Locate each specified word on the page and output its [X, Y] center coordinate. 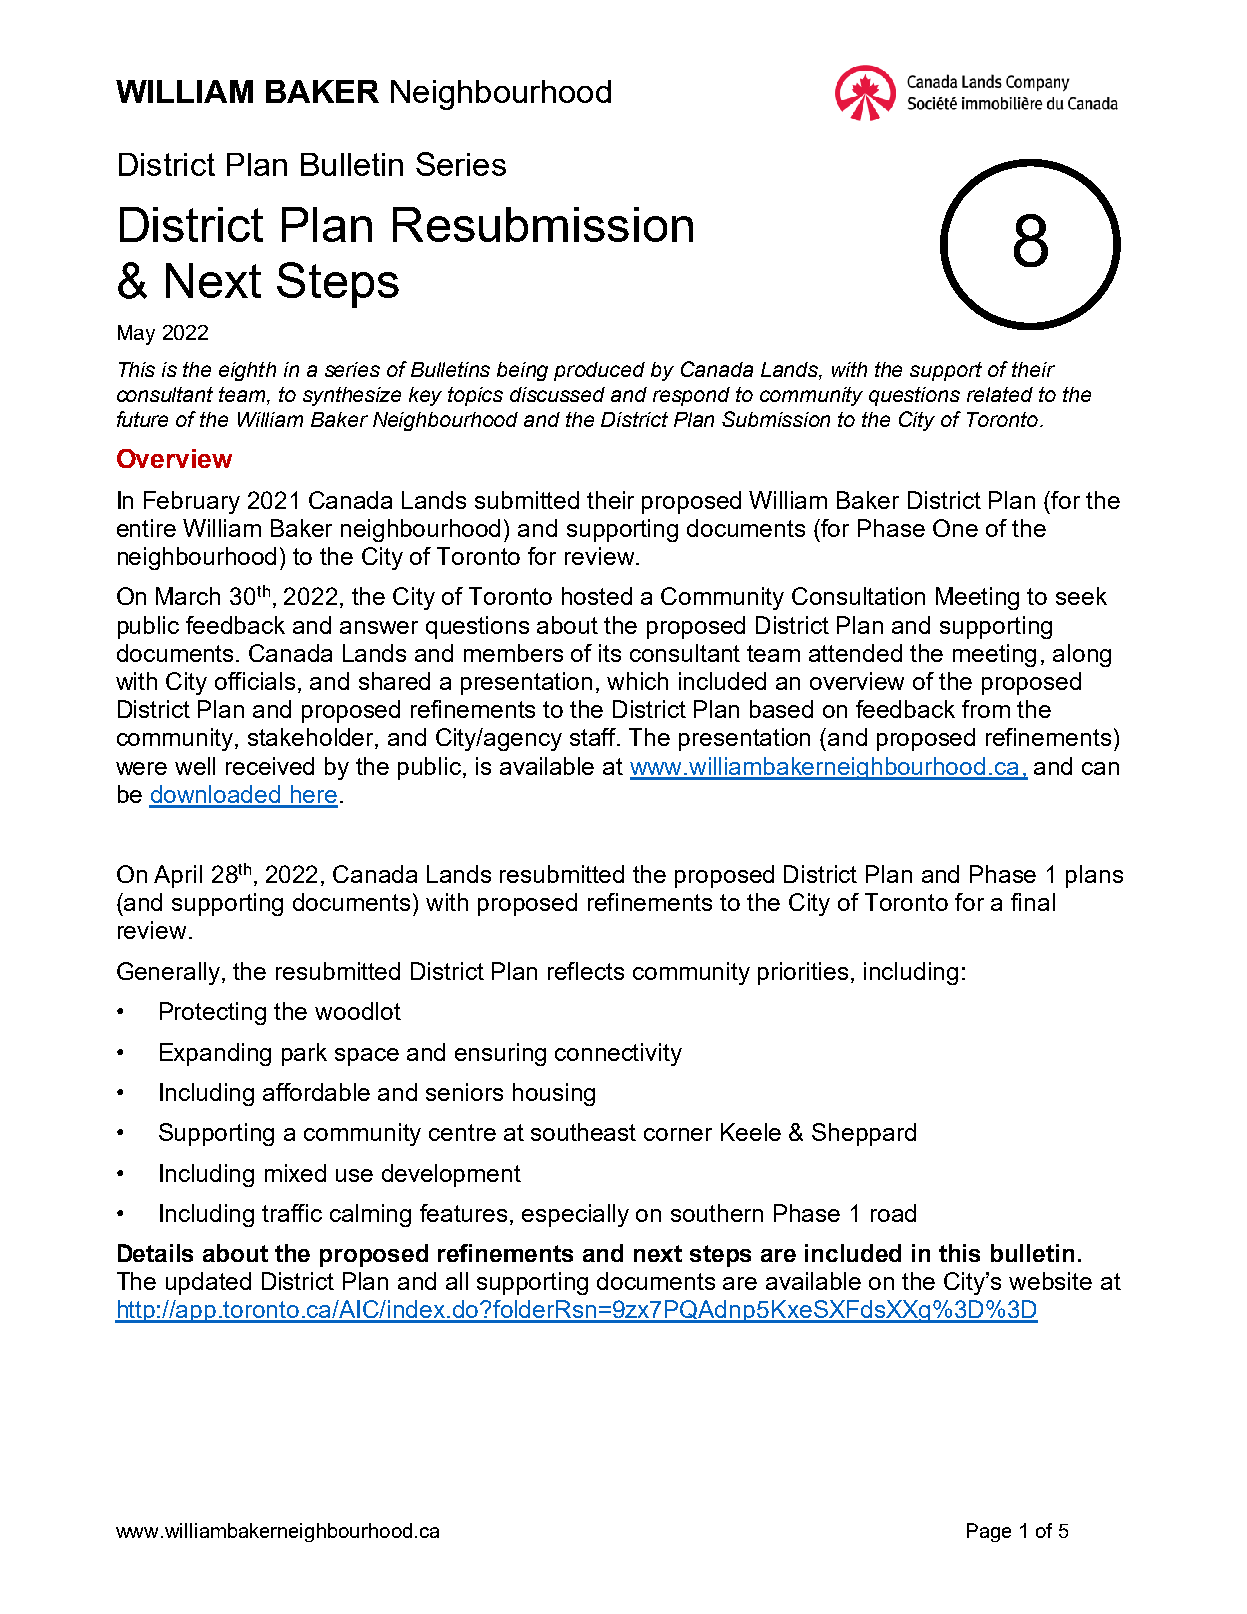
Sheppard [864, 1134]
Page [989, 1532]
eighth [247, 371]
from [986, 709]
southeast [583, 1132]
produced [599, 371]
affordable [316, 1092]
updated [208, 1283]
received [270, 766]
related [1000, 394]
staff [594, 737]
